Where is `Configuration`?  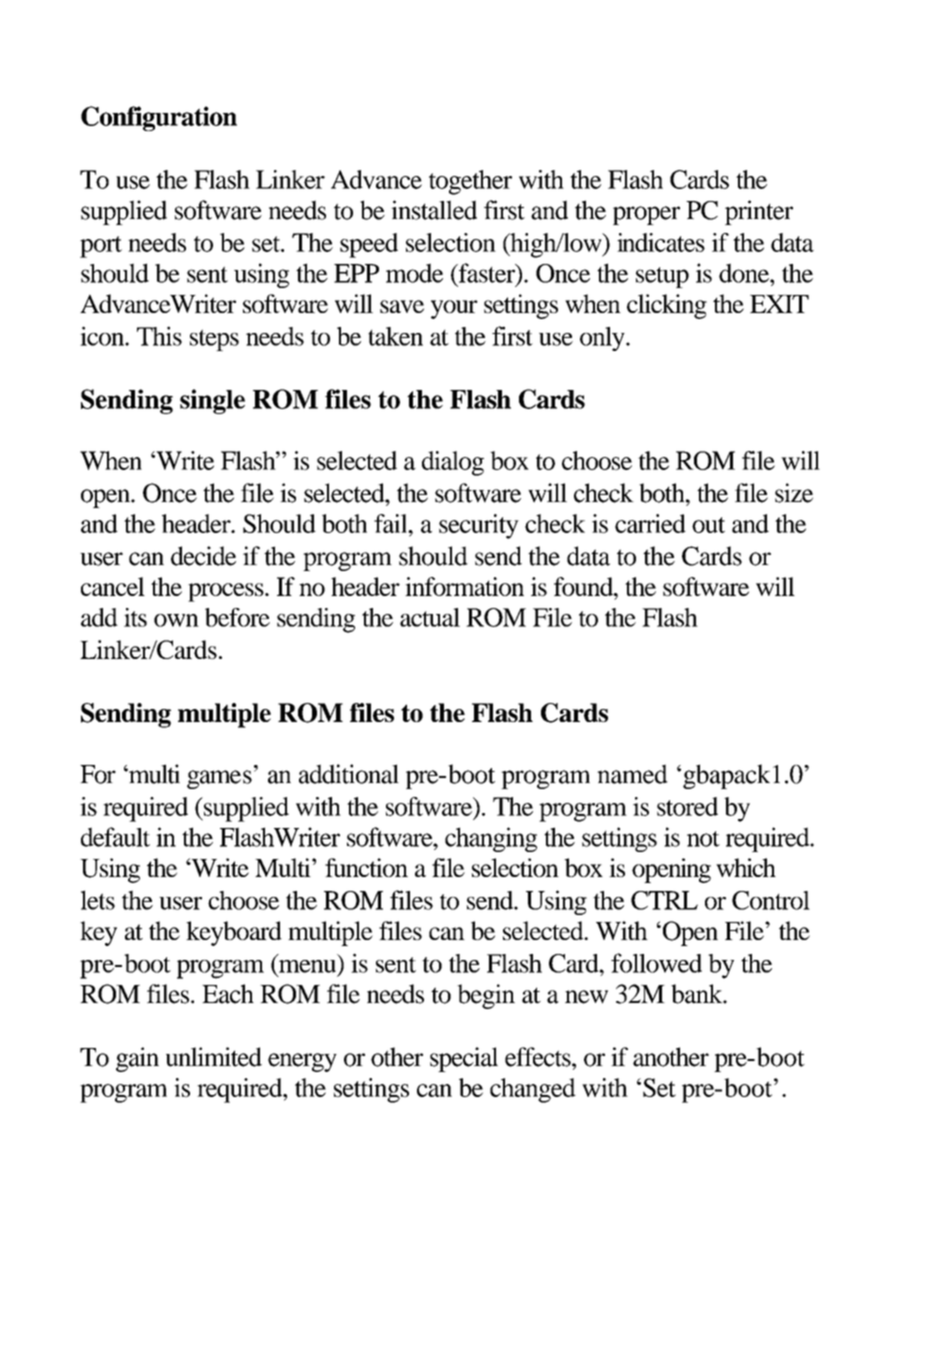 Configuration is located at coordinates (159, 118).
